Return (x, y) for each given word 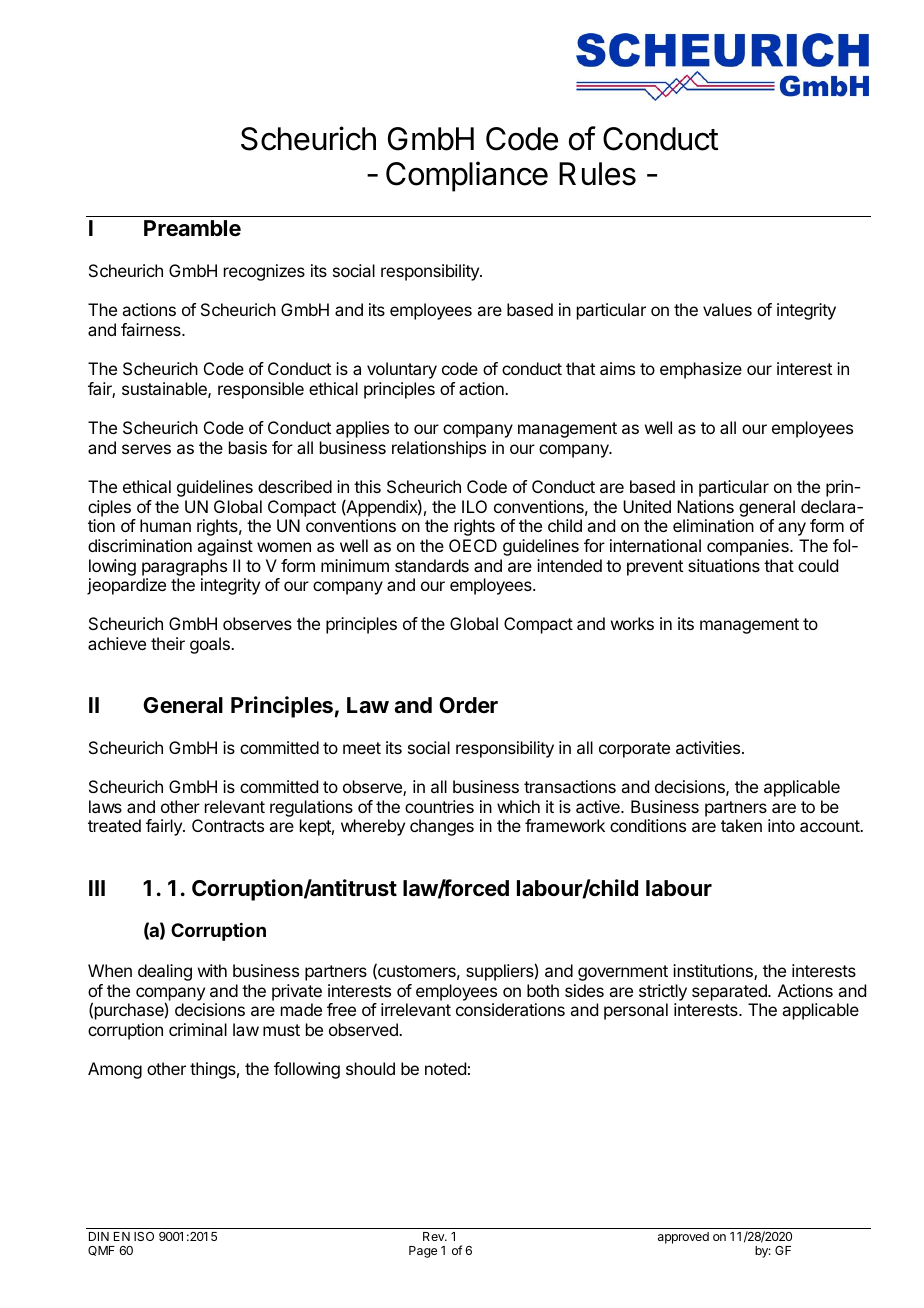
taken (741, 825)
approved (683, 1238)
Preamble (192, 228)
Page (423, 1252)
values (727, 309)
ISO (144, 1236)
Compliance (467, 176)
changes (442, 827)
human (165, 525)
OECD (473, 545)
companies (749, 547)
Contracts (228, 825)
